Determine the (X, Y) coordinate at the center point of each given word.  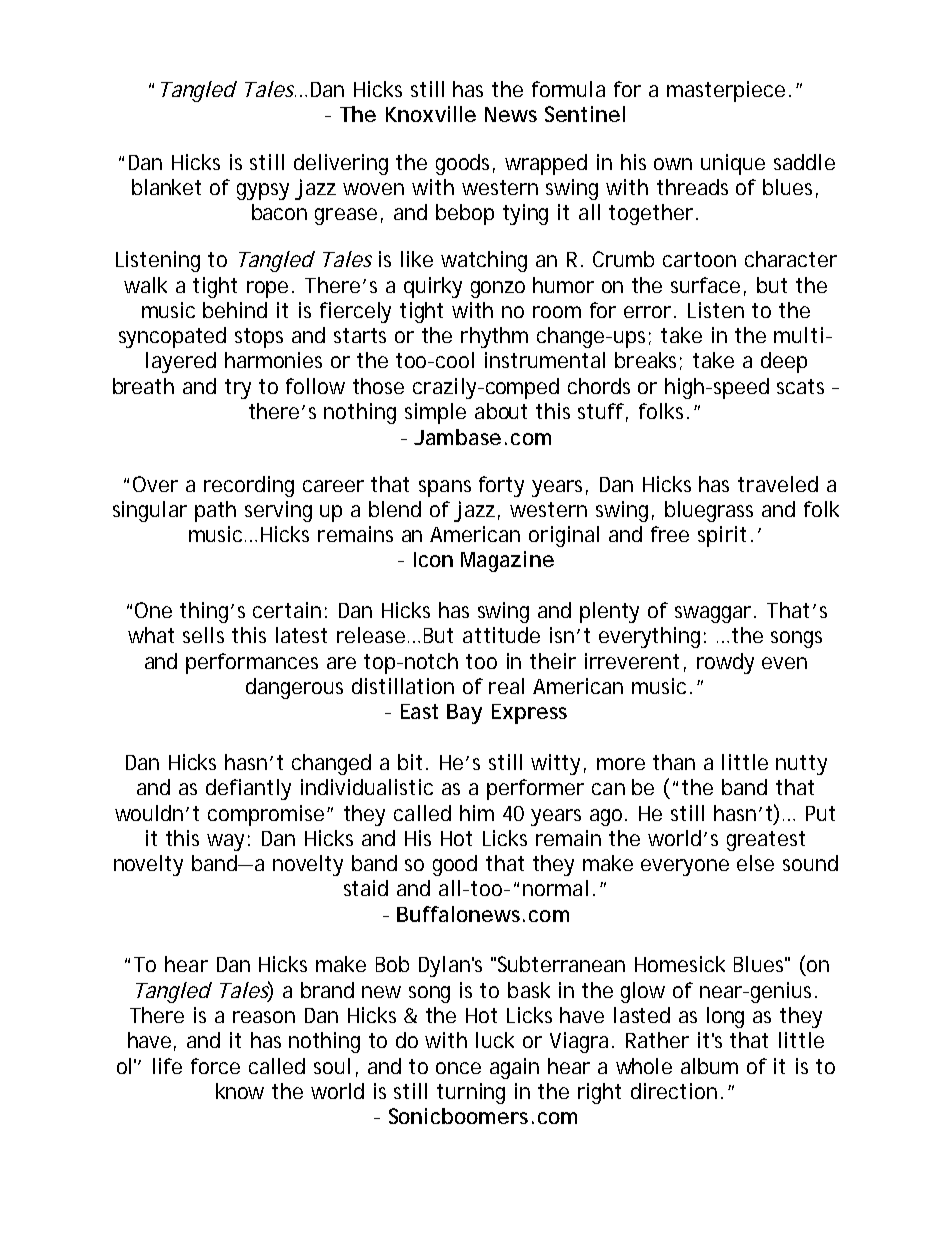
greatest (766, 841)
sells (203, 635)
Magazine (507, 561)
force (215, 1066)
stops (259, 338)
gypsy (263, 191)
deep (784, 362)
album (709, 1066)
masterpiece (726, 91)
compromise (266, 815)
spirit (722, 536)
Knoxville (431, 114)
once (458, 1068)
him (477, 813)
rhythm (494, 337)
